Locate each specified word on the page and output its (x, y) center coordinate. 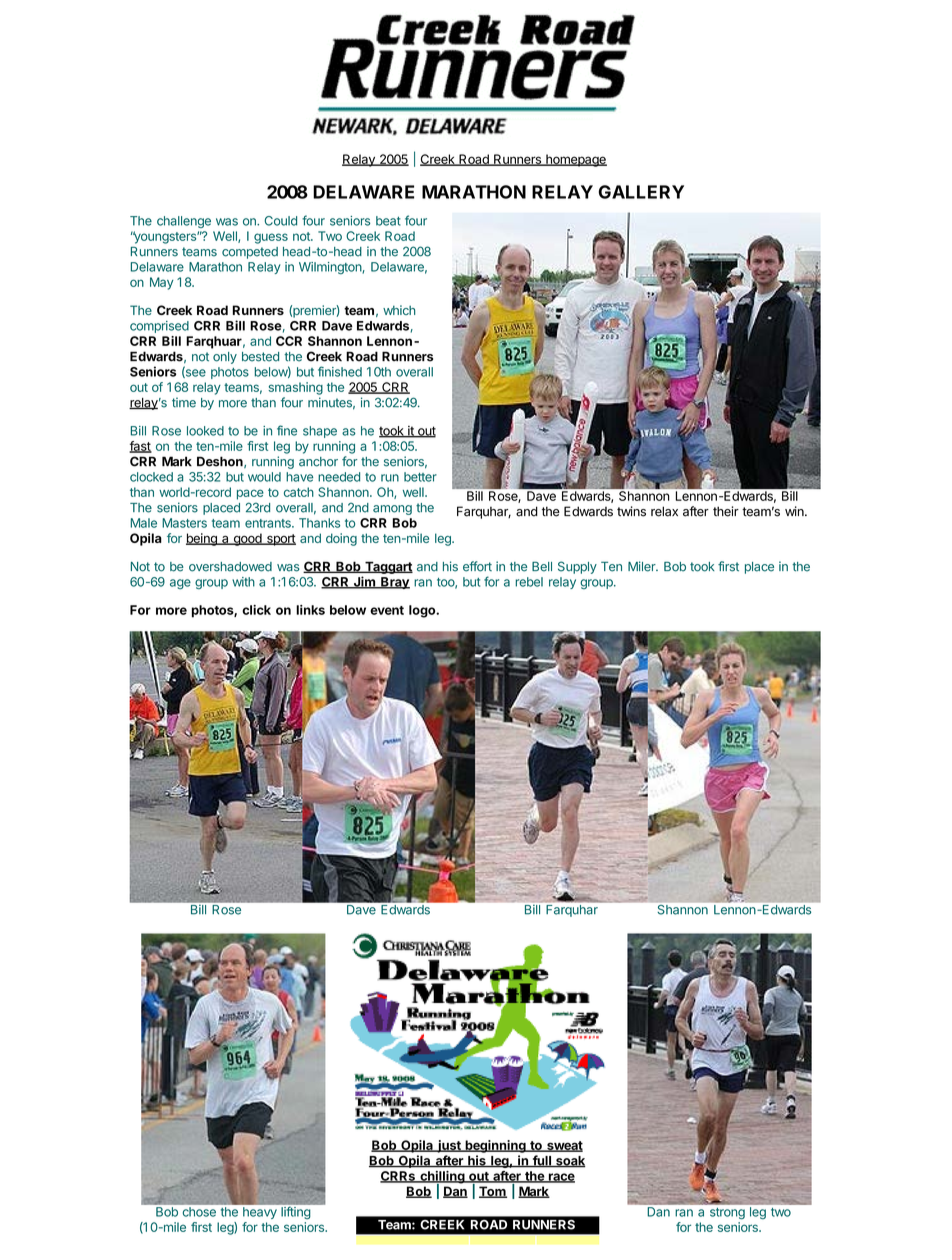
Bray (394, 583)
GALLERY (641, 192)
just (449, 1146)
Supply (577, 567)
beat (388, 221)
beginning (495, 1146)
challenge (184, 222)
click (256, 610)
